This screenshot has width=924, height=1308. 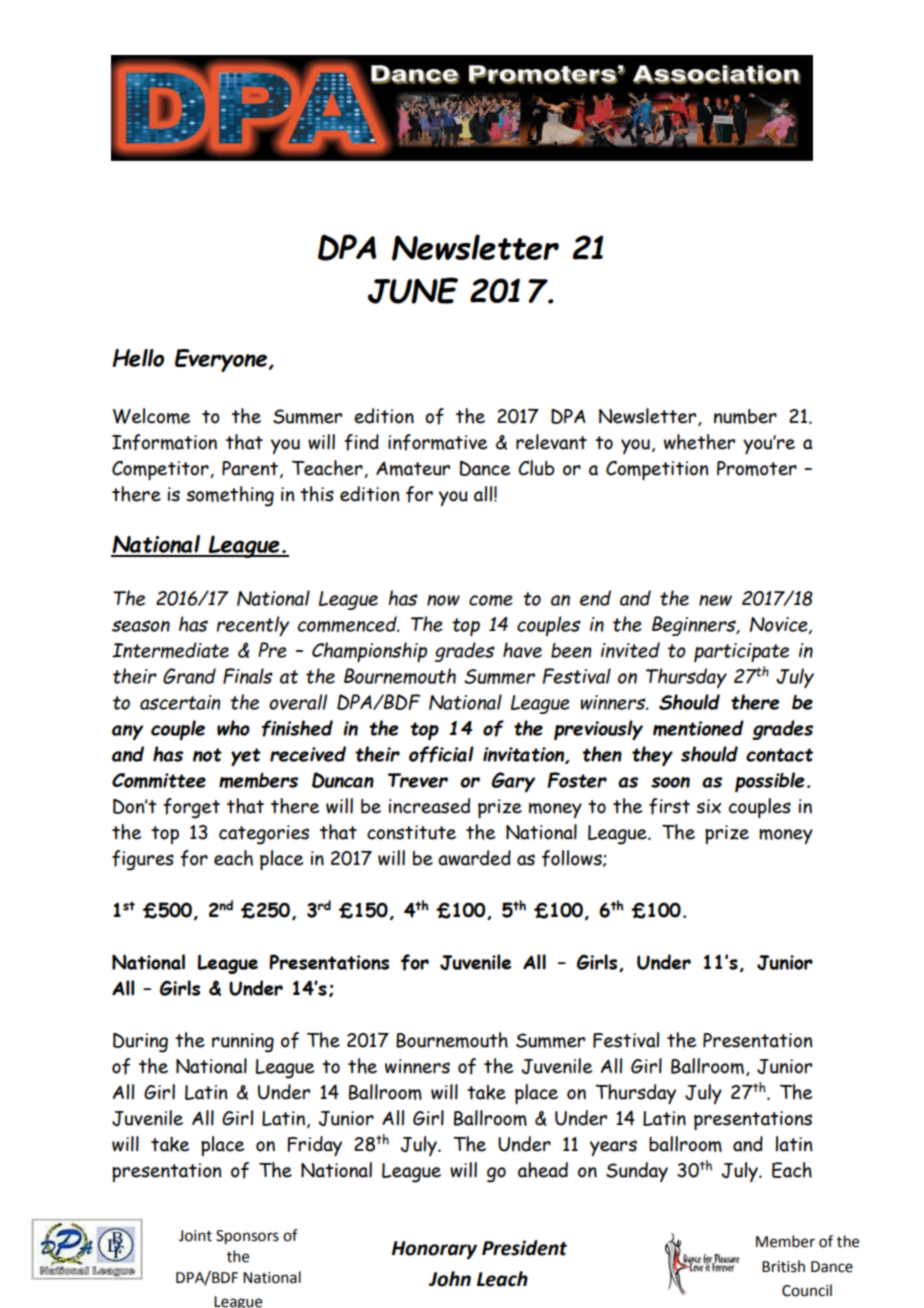 What do you see at coordinates (708, 806) in the screenshot?
I see `six` at bounding box center [708, 806].
